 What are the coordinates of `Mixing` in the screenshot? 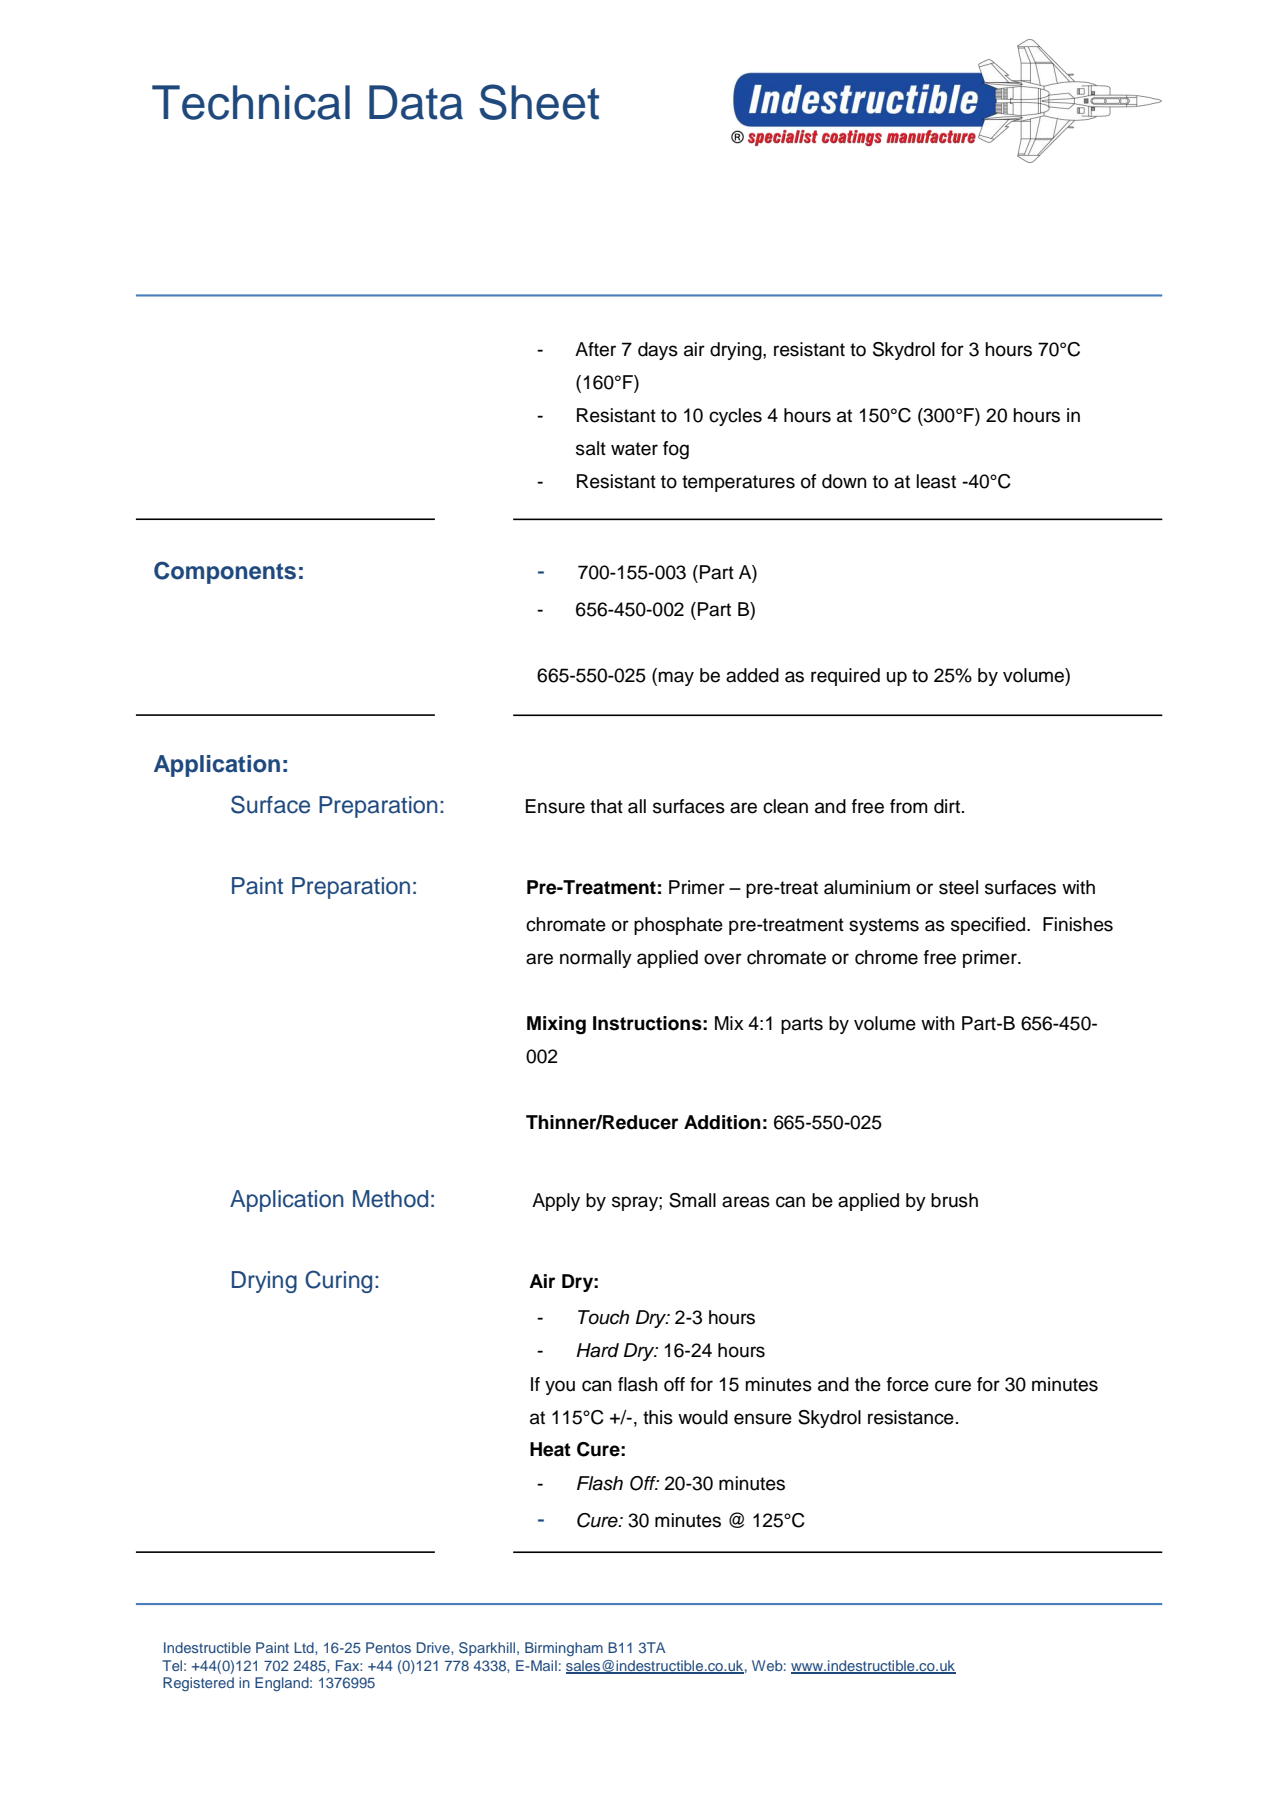 It's located at (556, 1025).
